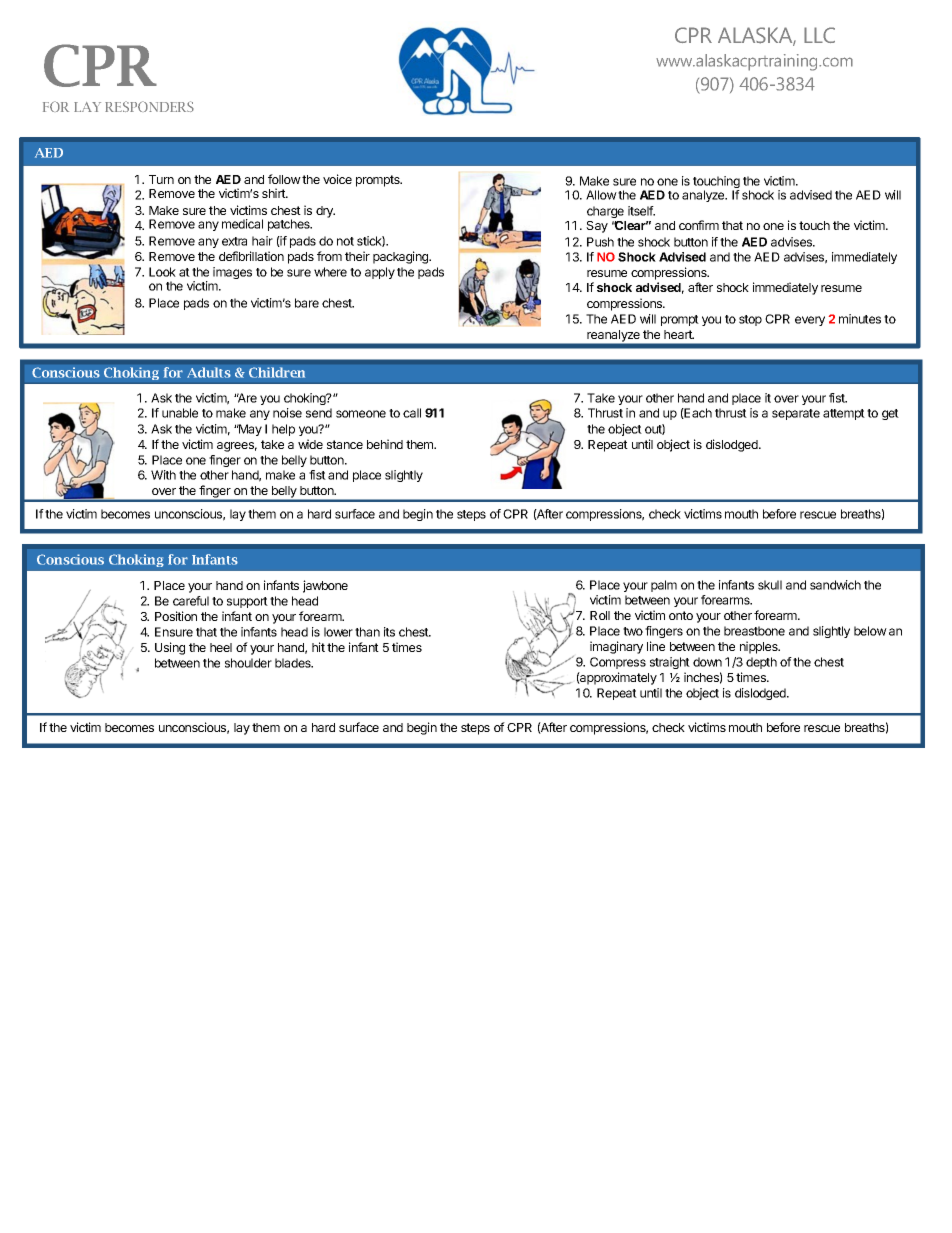 This page has height=1233, width=952. What do you see at coordinates (796, 414) in the page?
I see `separate` at bounding box center [796, 414].
